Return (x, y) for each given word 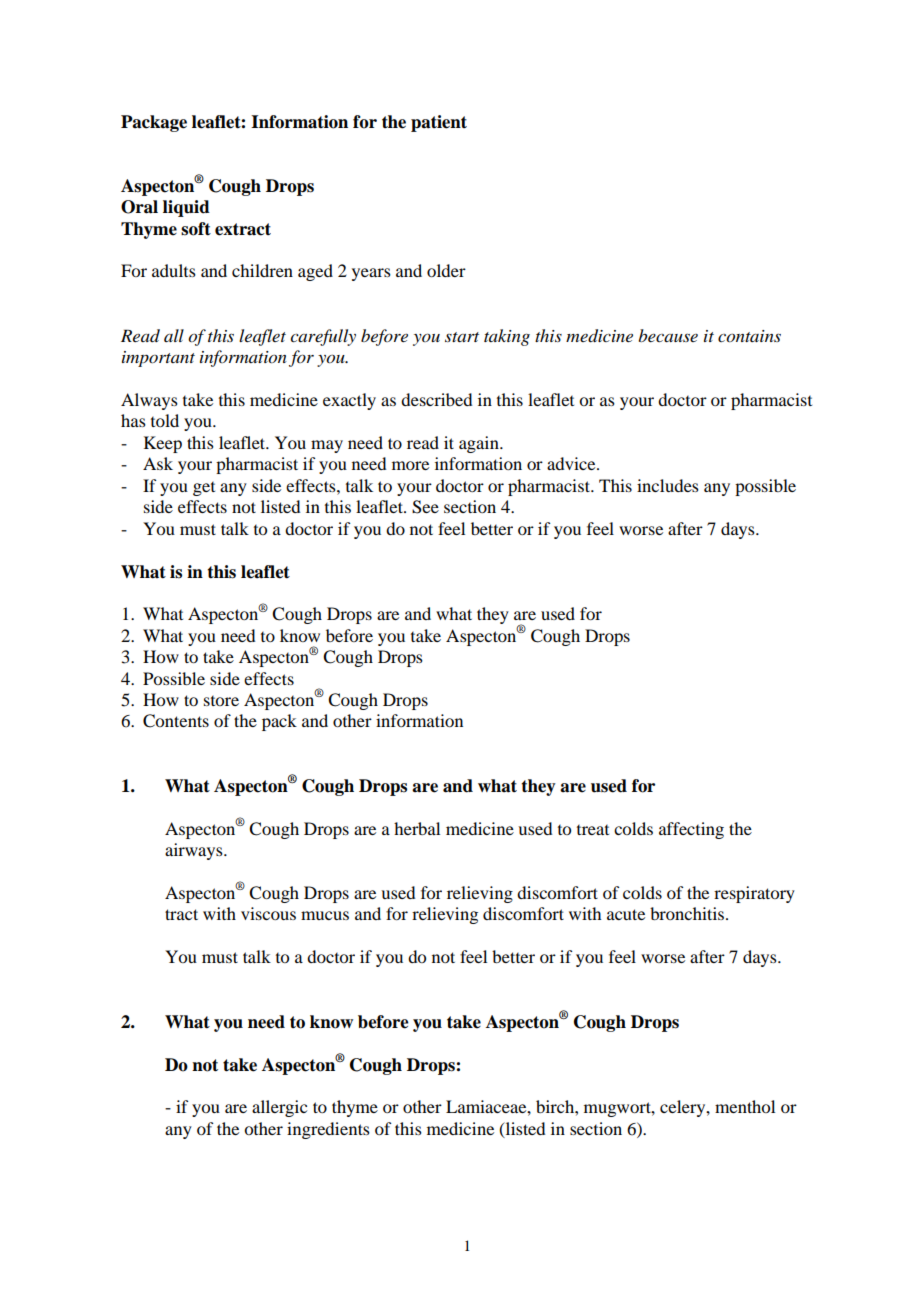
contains (749, 336)
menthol (745, 1106)
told (165, 420)
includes (668, 485)
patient (439, 123)
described (436, 399)
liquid (186, 208)
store (221, 701)
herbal (417, 828)
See (425, 507)
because (668, 335)
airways (195, 851)
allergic (279, 1108)
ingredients (328, 1130)
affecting (691, 830)
